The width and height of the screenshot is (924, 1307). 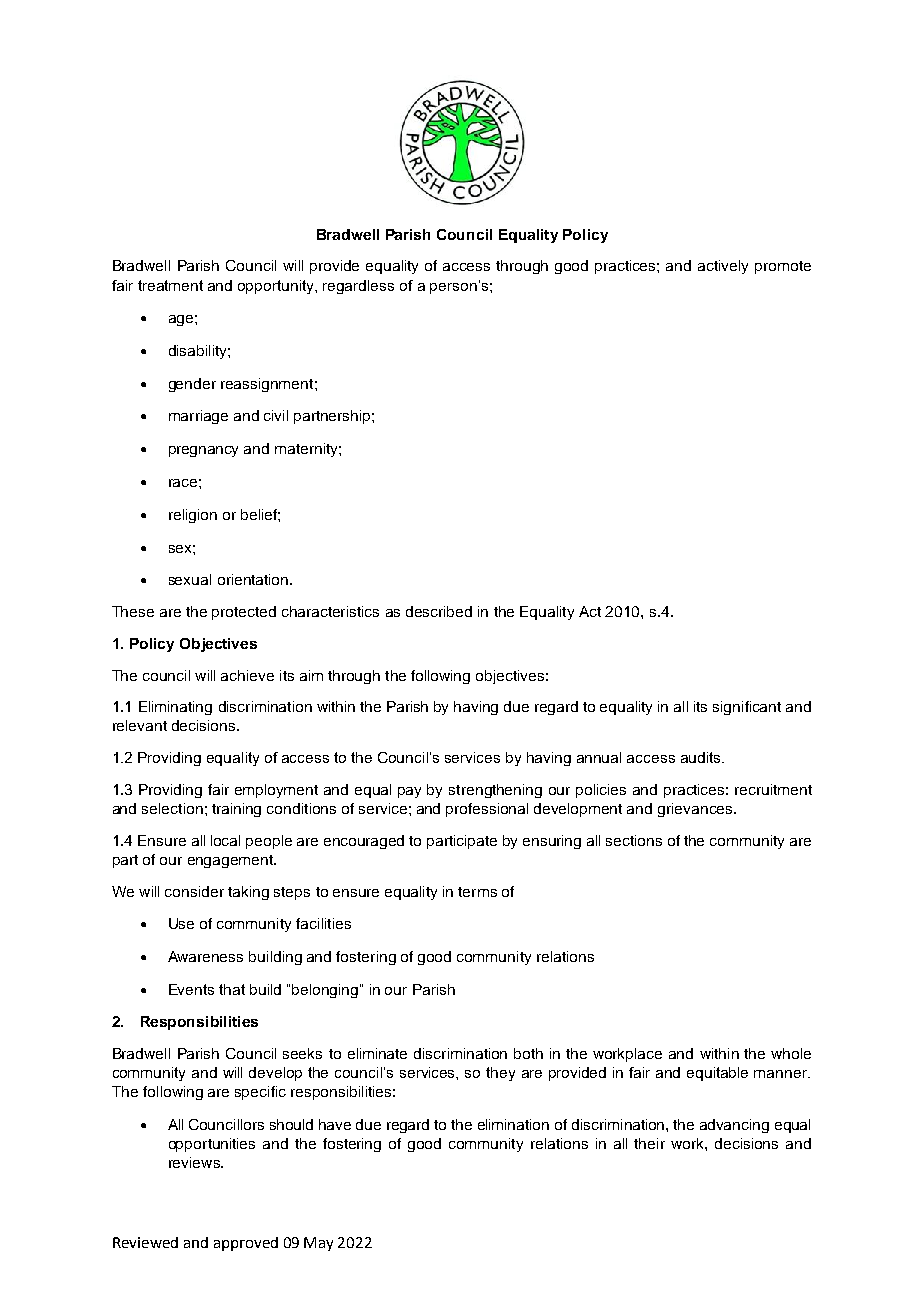 I want to click on reassignment, so click(x=268, y=385).
